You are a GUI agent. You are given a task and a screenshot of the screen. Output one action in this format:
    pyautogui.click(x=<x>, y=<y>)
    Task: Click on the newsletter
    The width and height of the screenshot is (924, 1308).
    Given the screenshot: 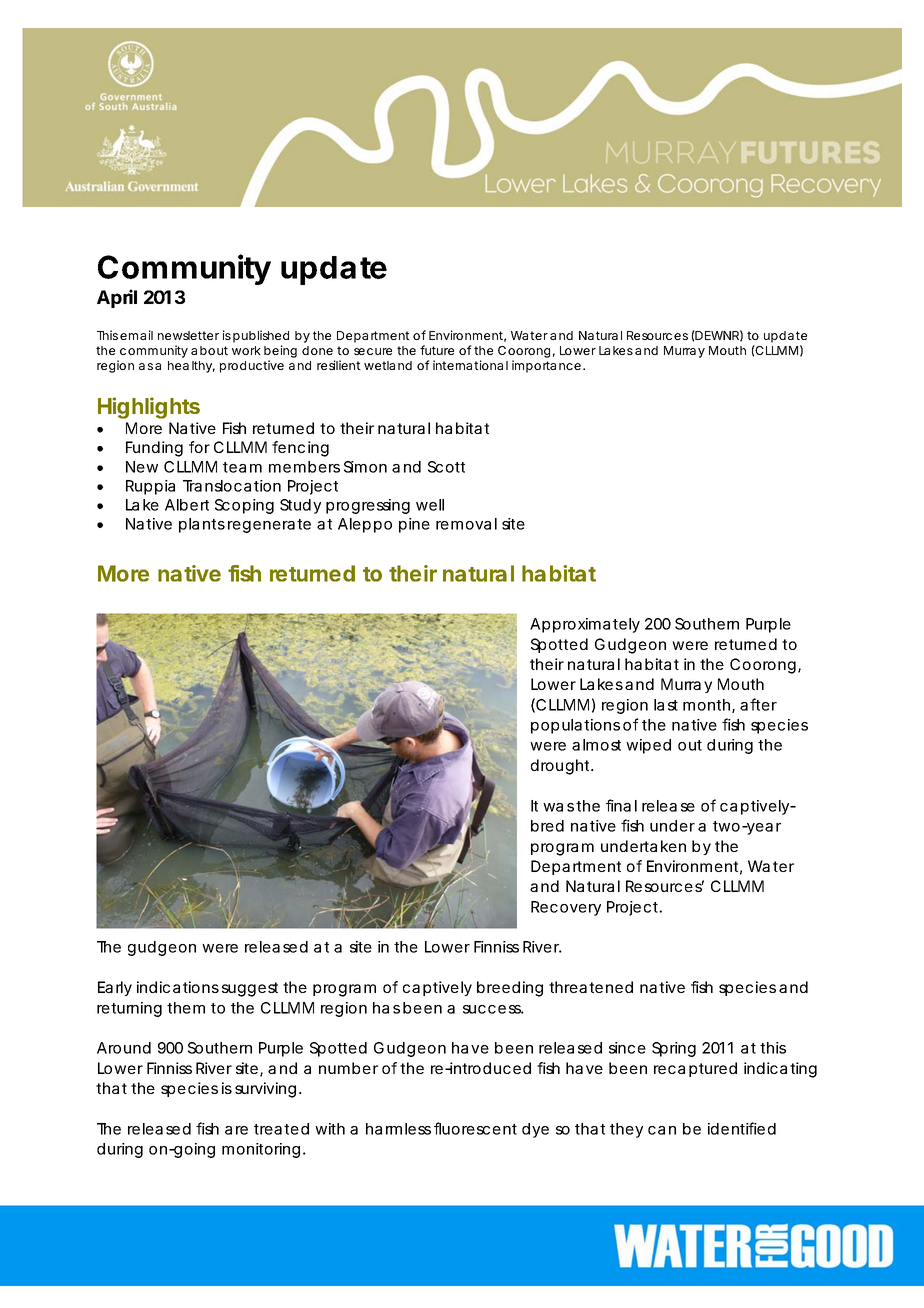 What is the action you would take?
    pyautogui.click(x=188, y=335)
